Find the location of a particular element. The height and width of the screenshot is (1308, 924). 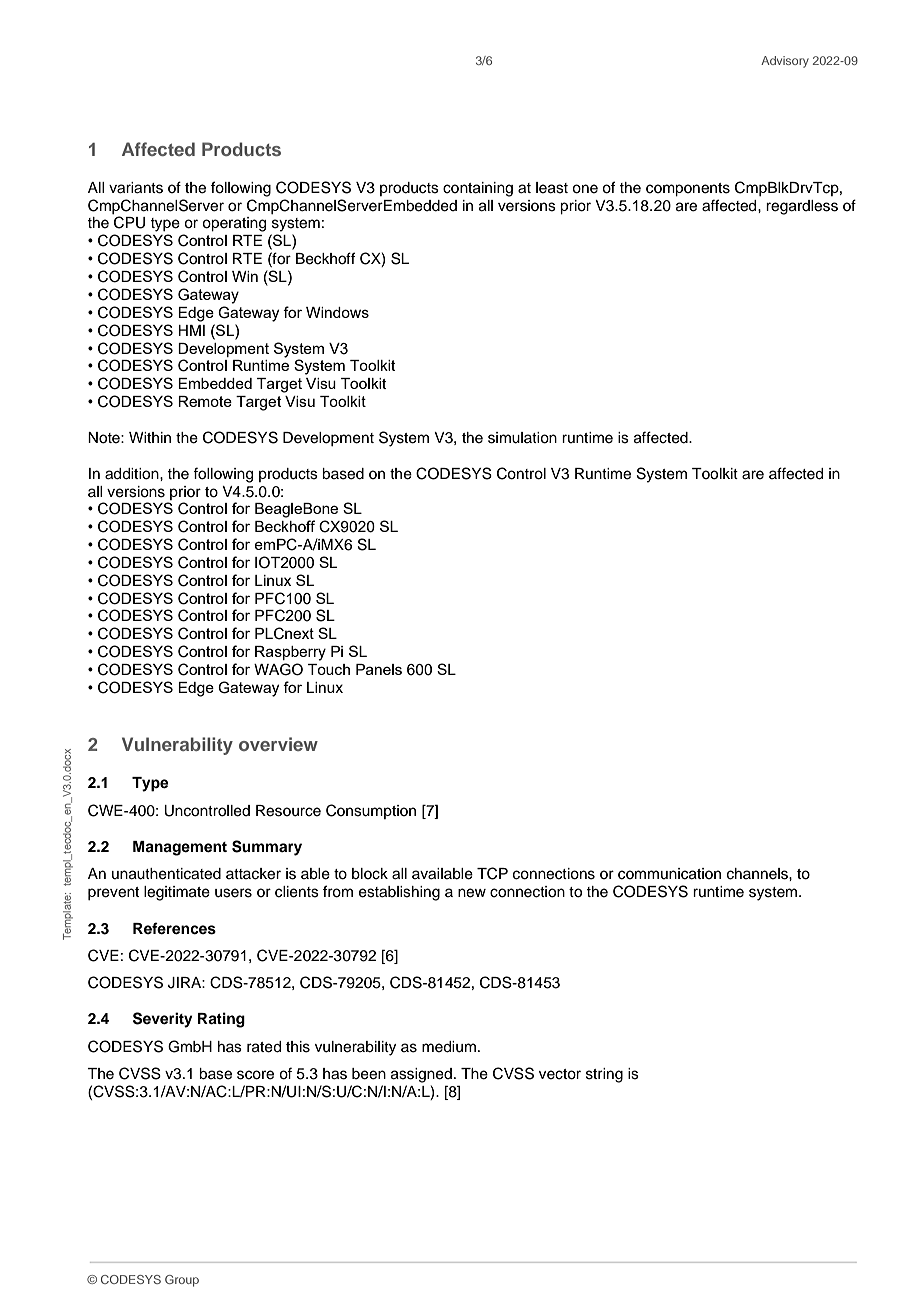

containing is located at coordinates (478, 189).
